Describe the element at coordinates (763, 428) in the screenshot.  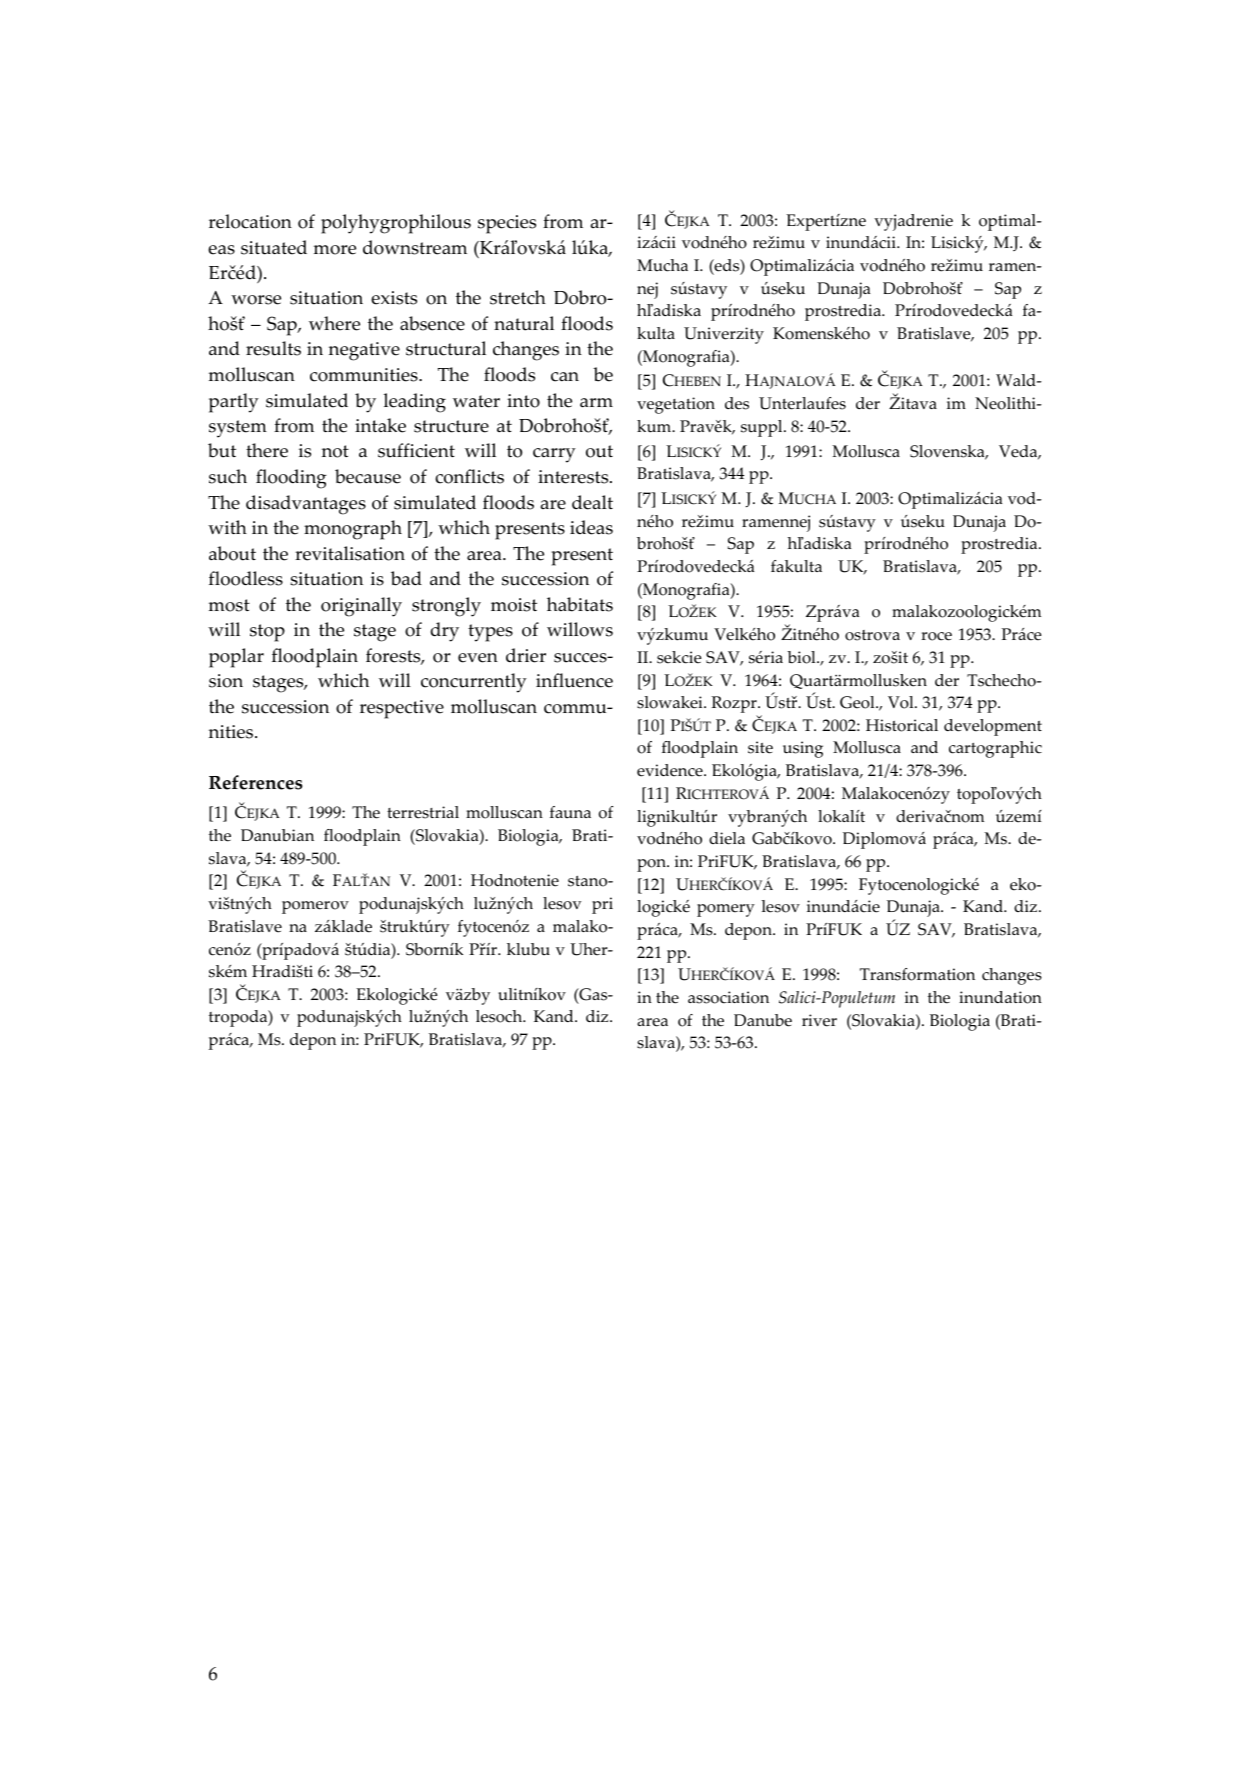
I see `suppl` at that location.
